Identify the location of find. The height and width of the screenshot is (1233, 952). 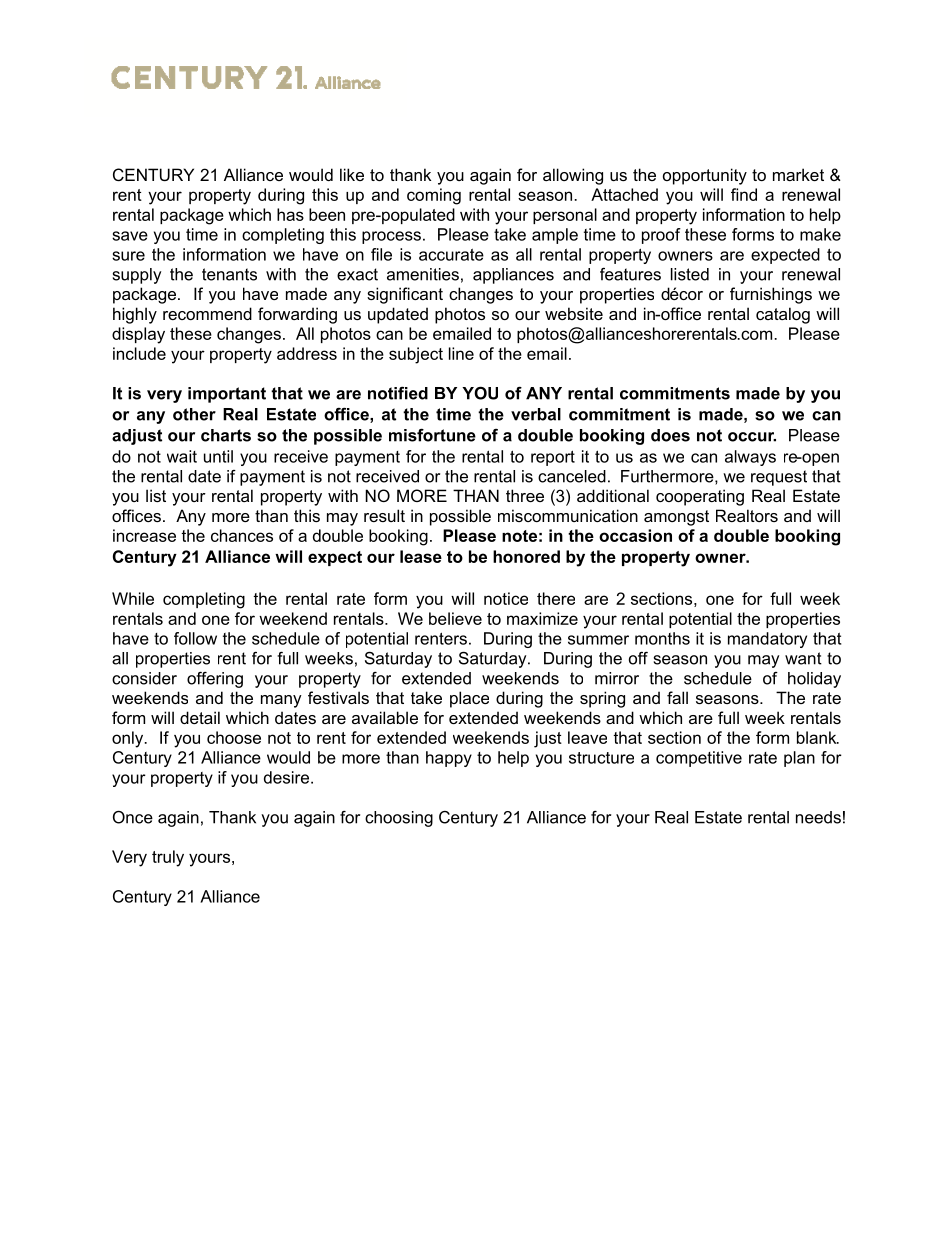
(744, 194).
